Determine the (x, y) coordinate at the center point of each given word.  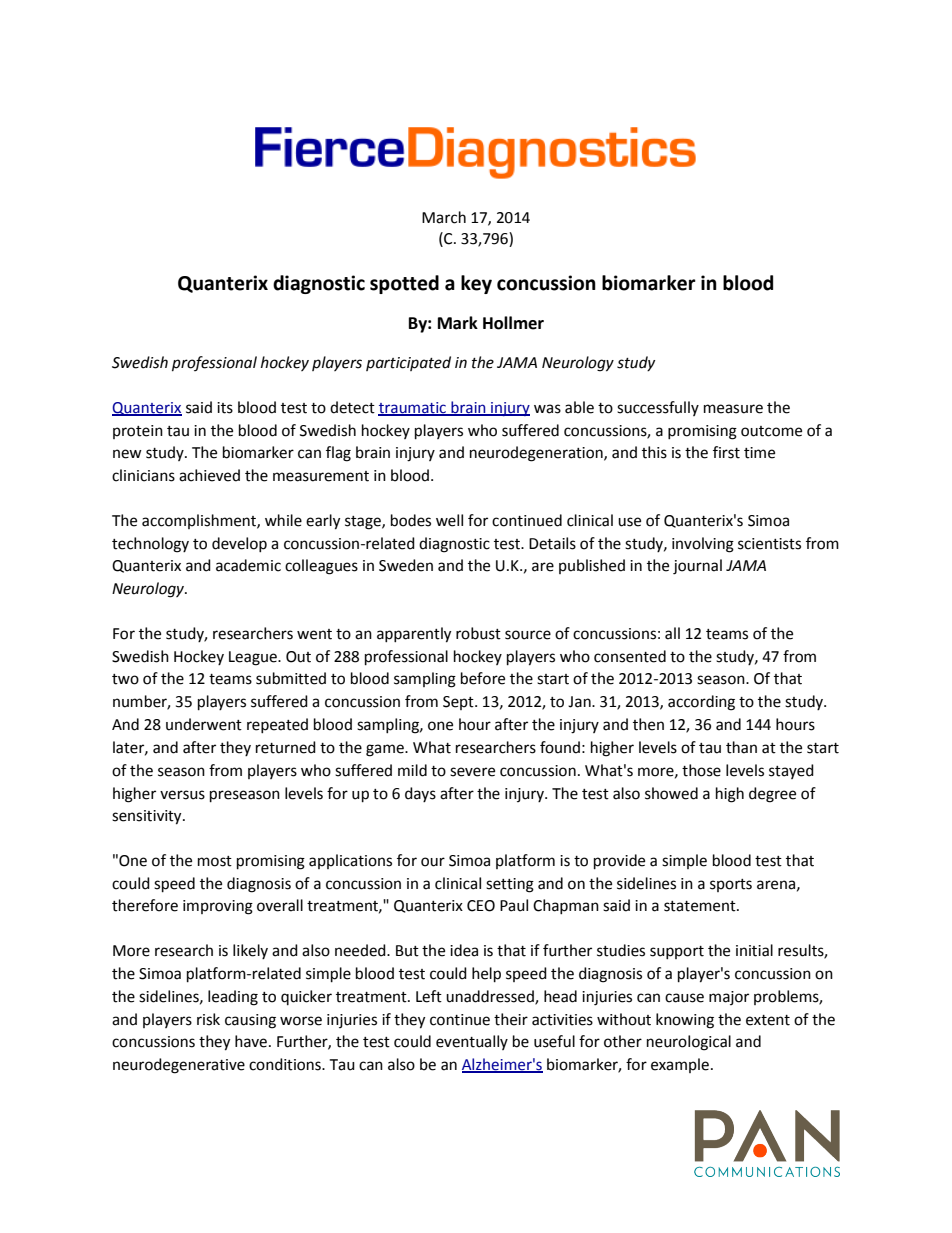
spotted (404, 284)
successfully (658, 408)
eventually (472, 1042)
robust (478, 633)
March (444, 217)
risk (208, 1019)
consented (630, 656)
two (125, 679)
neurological (689, 1043)
